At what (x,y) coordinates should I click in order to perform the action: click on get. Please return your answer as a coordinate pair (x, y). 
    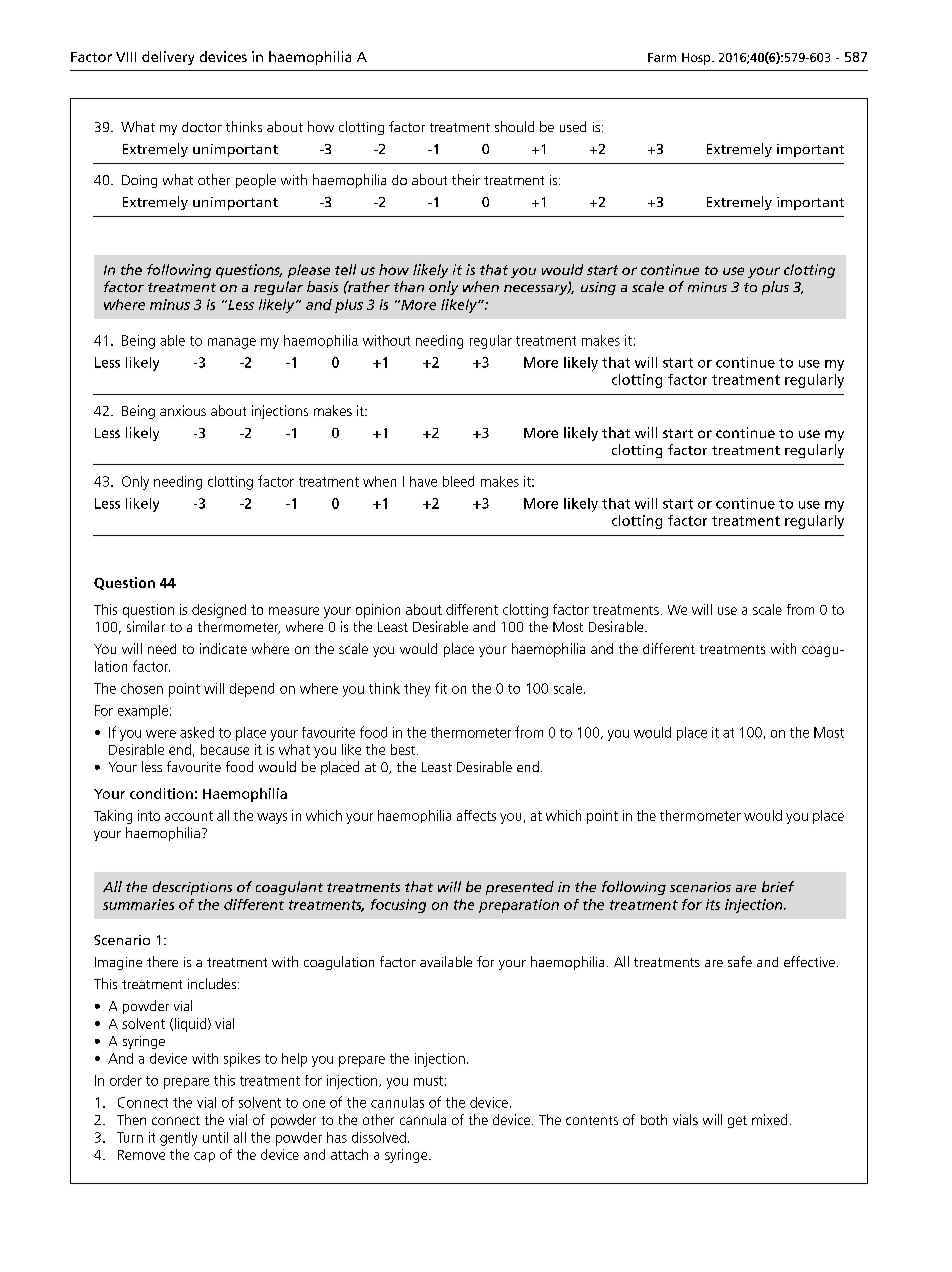
    Looking at the image, I should click on (737, 1122).
